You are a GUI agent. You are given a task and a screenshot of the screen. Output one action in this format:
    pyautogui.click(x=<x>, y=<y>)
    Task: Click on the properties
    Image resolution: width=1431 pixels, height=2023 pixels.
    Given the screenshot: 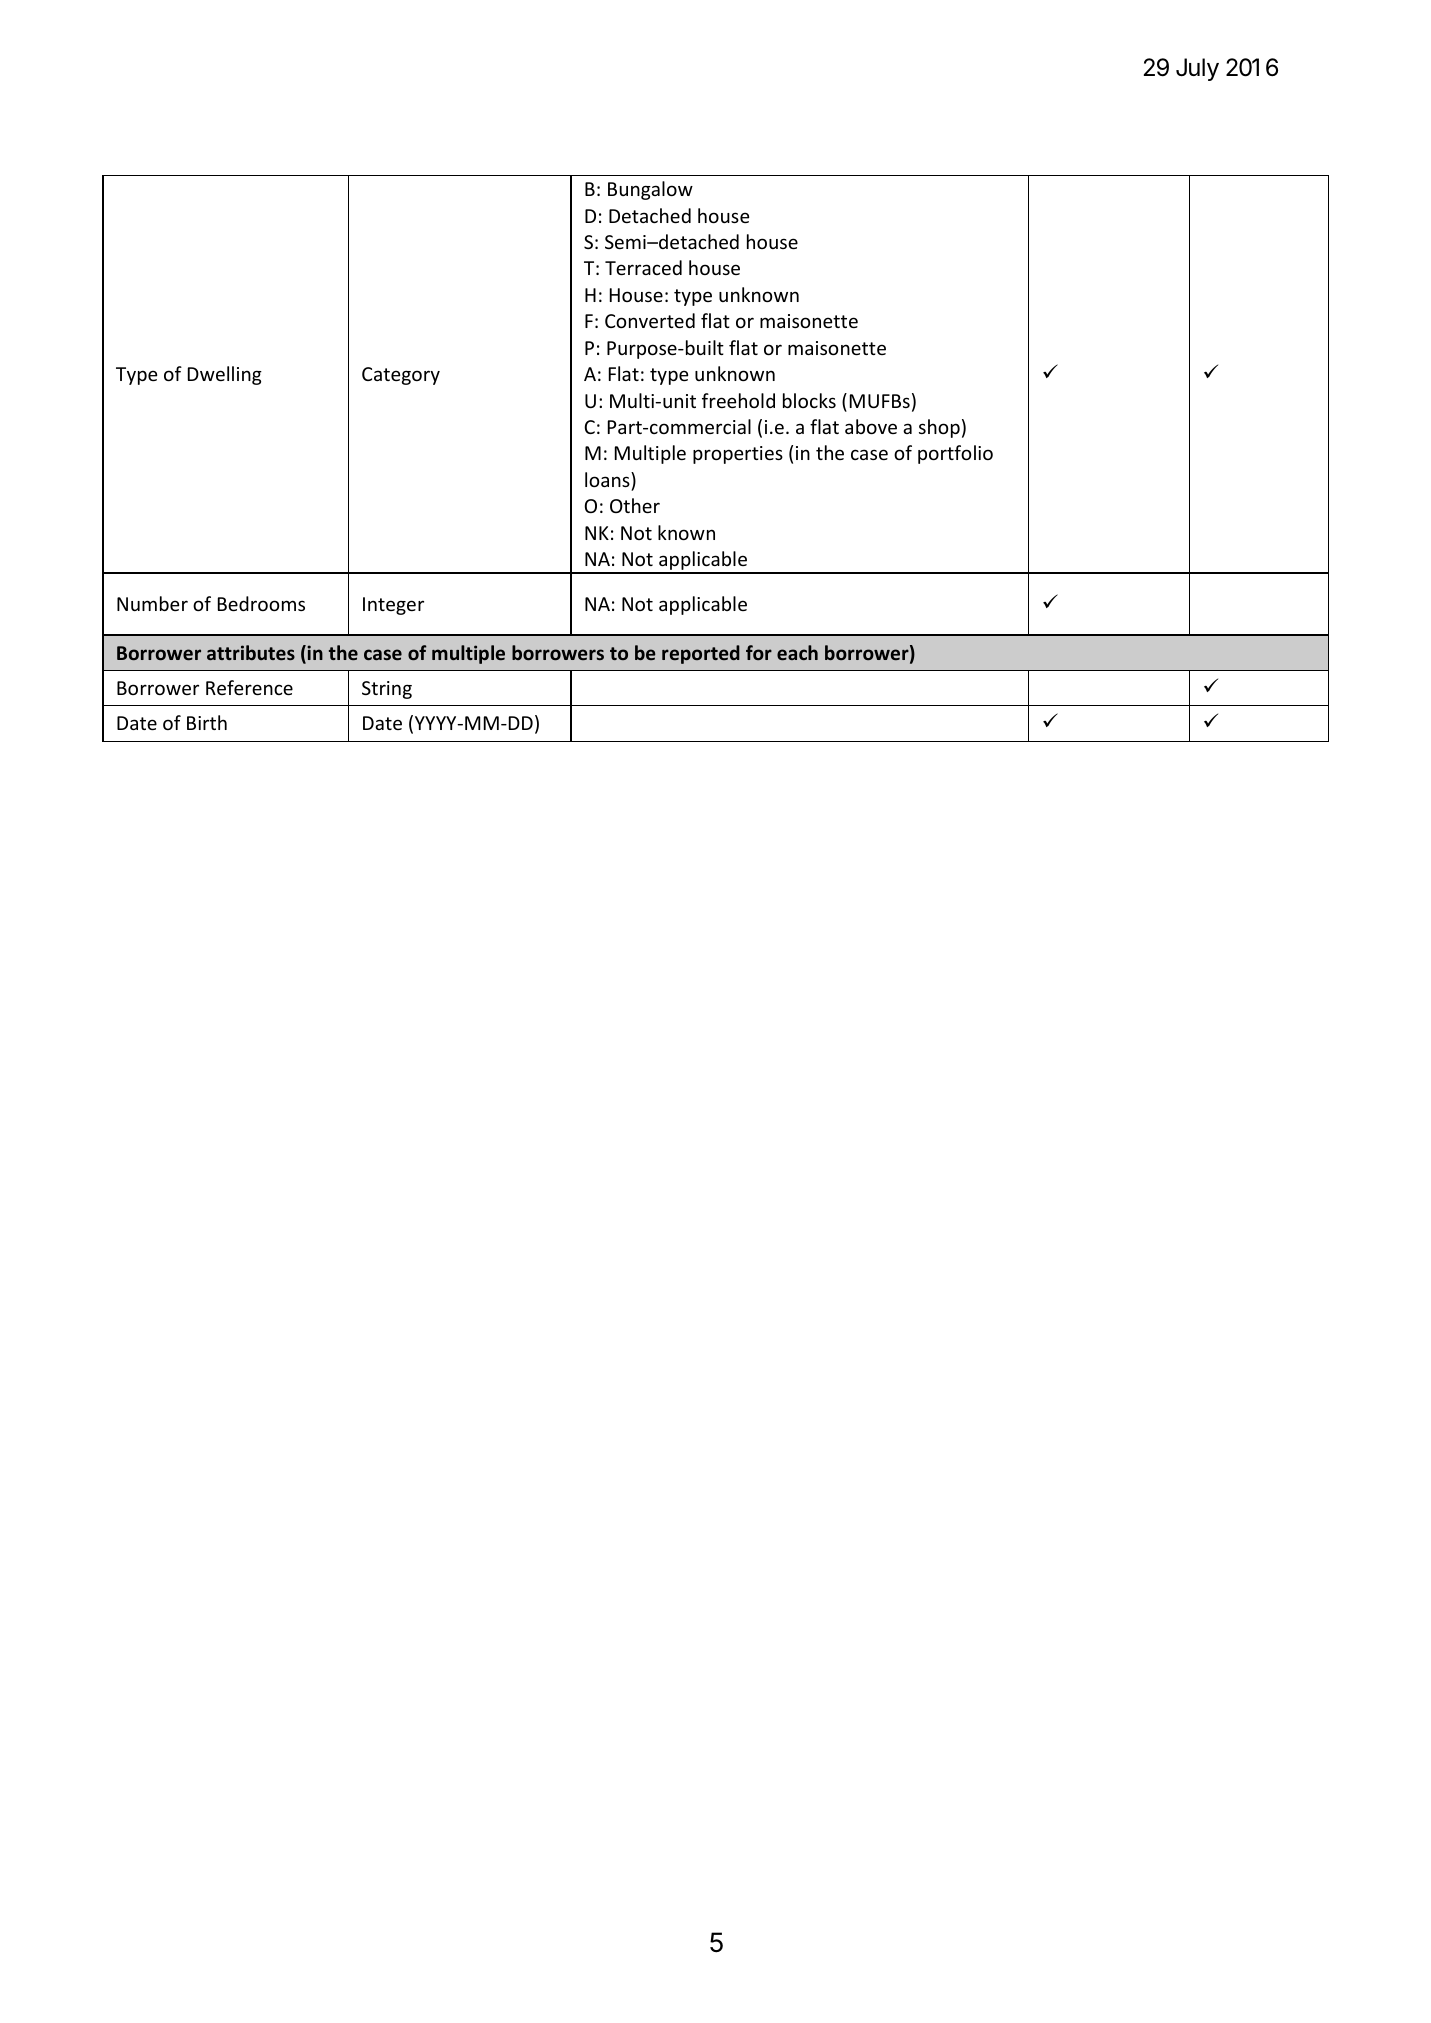 What is the action you would take?
    pyautogui.click(x=738, y=455)
